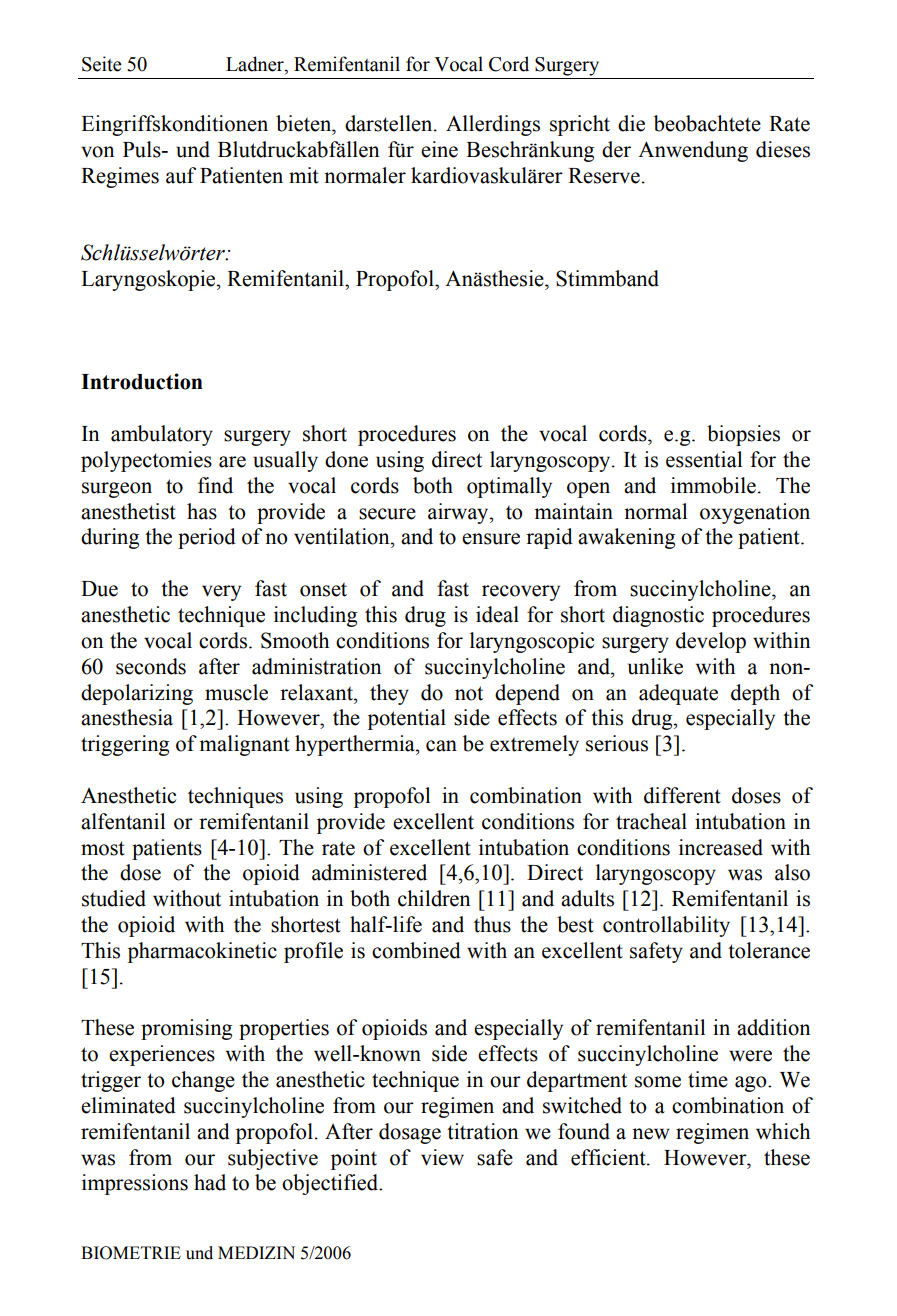 The image size is (897, 1316). Describe the element at coordinates (151, 666) in the document. I see `seconds` at that location.
